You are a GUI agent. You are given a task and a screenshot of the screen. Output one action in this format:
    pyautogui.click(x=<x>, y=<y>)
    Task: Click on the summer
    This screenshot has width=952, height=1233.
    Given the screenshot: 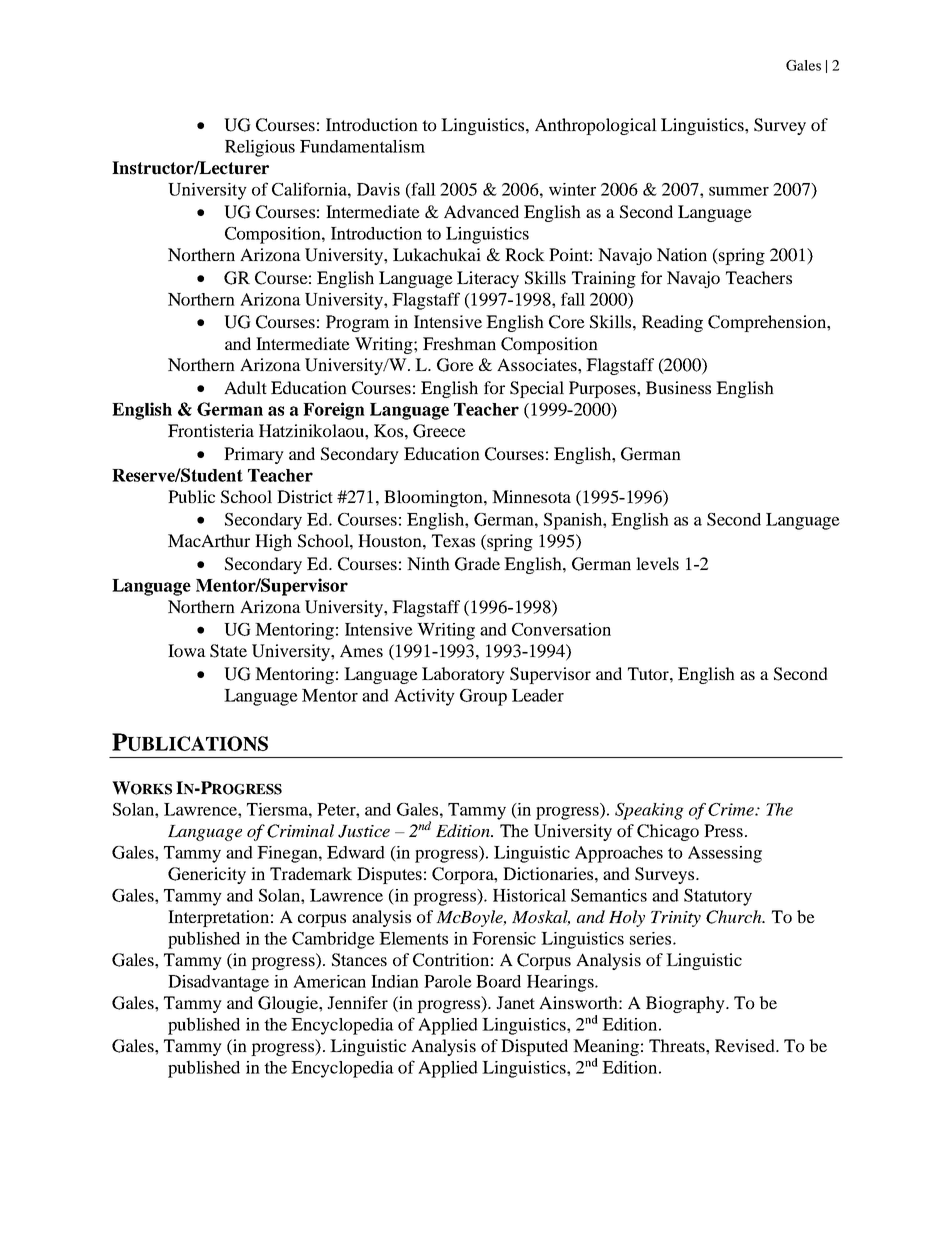 What is the action you would take?
    pyautogui.click(x=739, y=191)
